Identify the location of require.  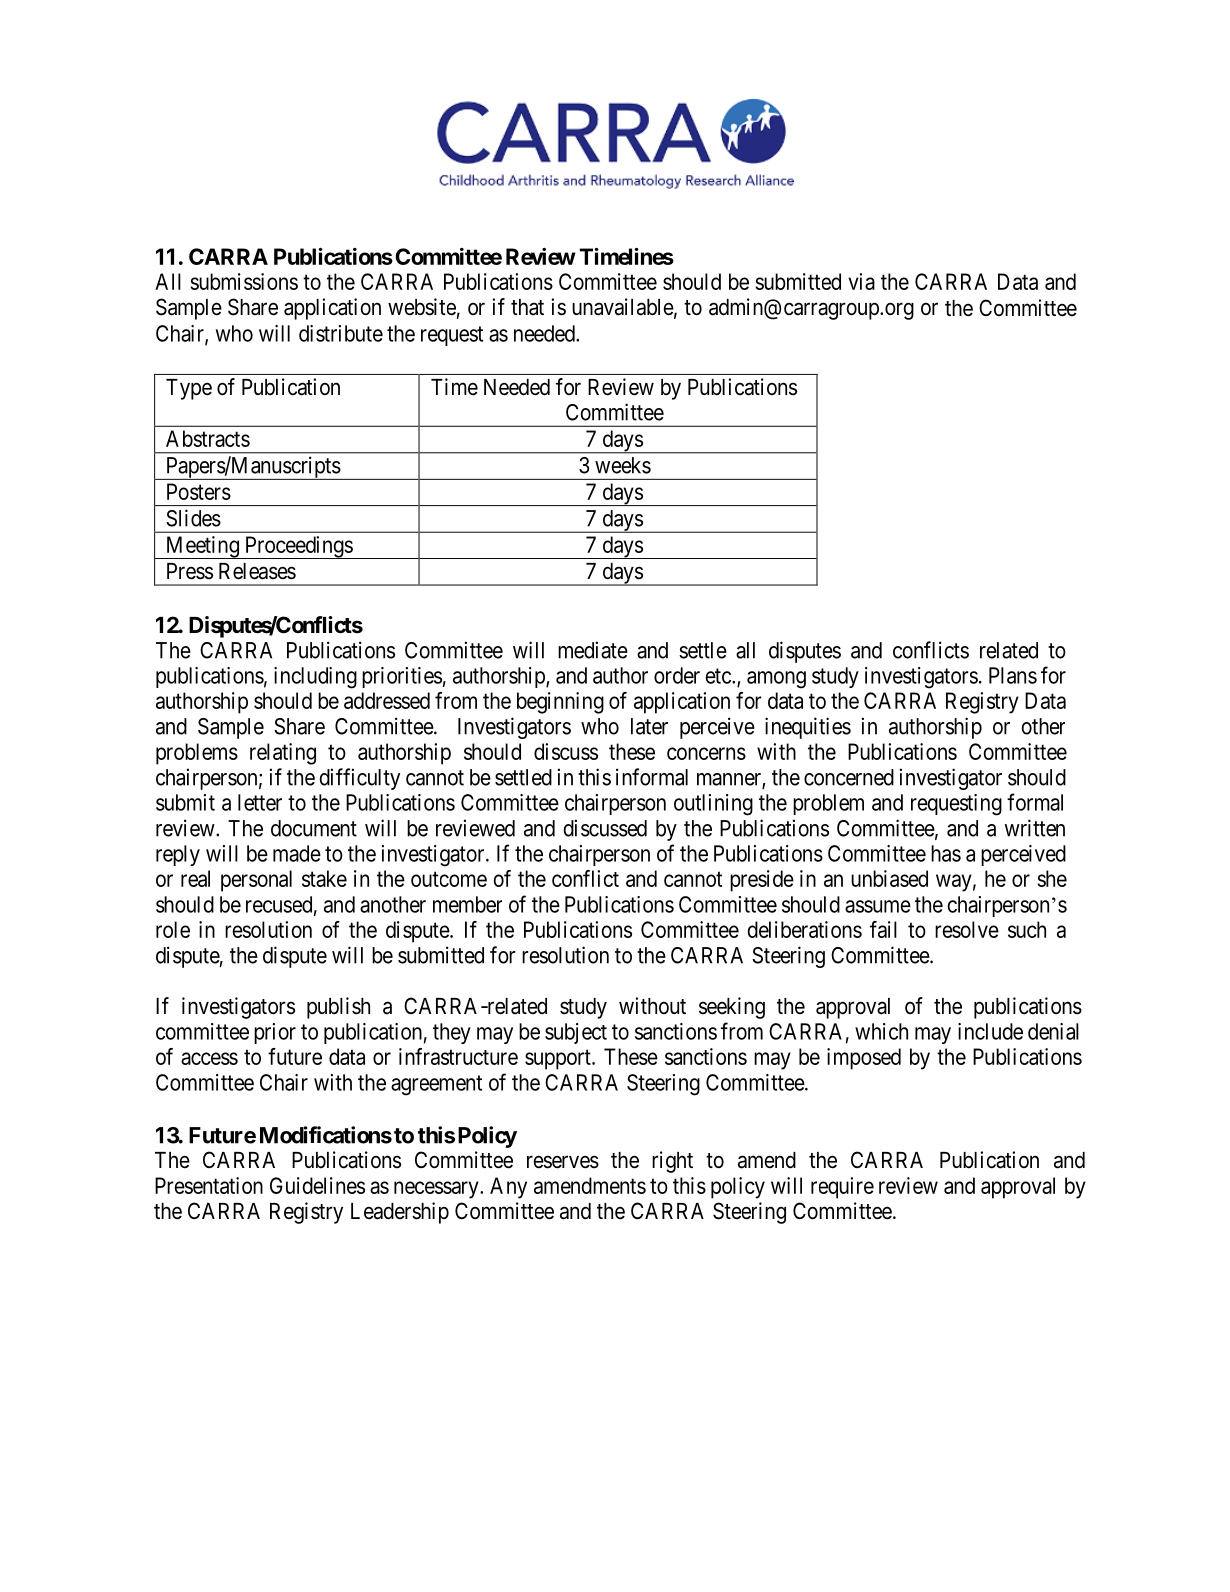
(842, 1188).
